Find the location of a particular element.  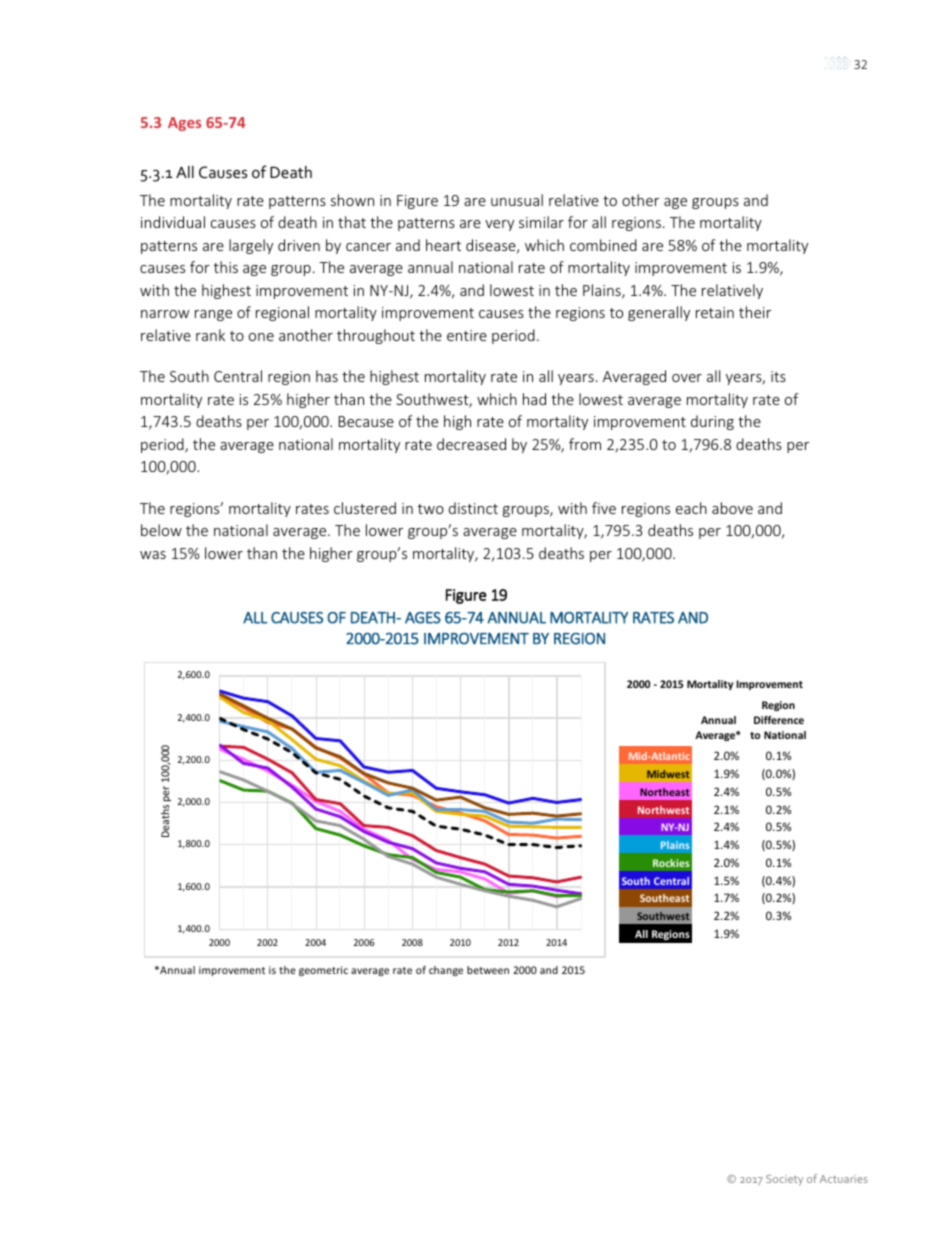

their is located at coordinates (755, 312).
